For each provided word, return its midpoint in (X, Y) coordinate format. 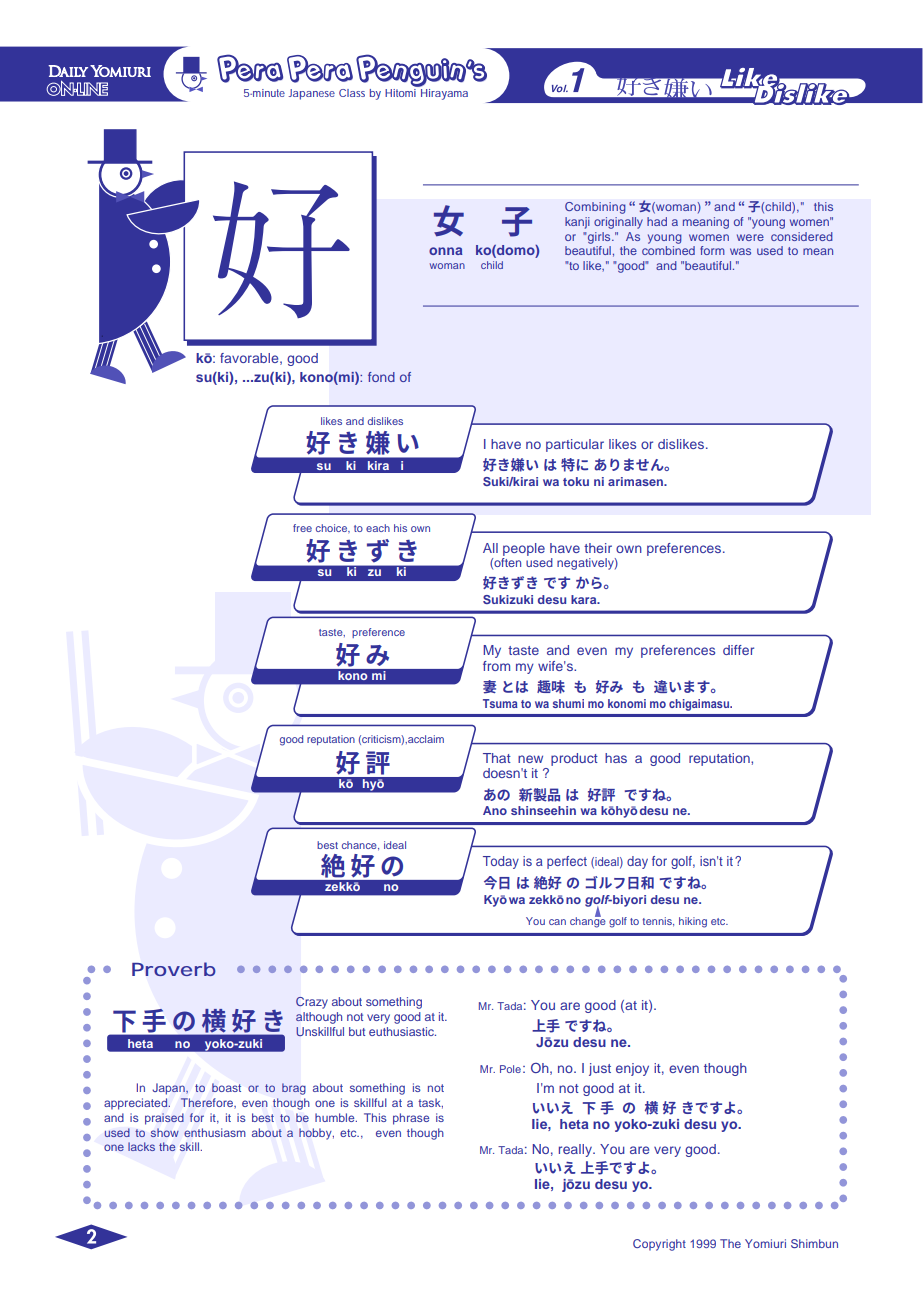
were (750, 237)
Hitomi (402, 91)
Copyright (659, 1245)
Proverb (174, 969)
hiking (693, 922)
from (496, 666)
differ (738, 650)
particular (575, 445)
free (302, 528)
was (740, 251)
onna (445, 251)
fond (381, 377)
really (576, 1150)
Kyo (495, 901)
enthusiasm (215, 1132)
